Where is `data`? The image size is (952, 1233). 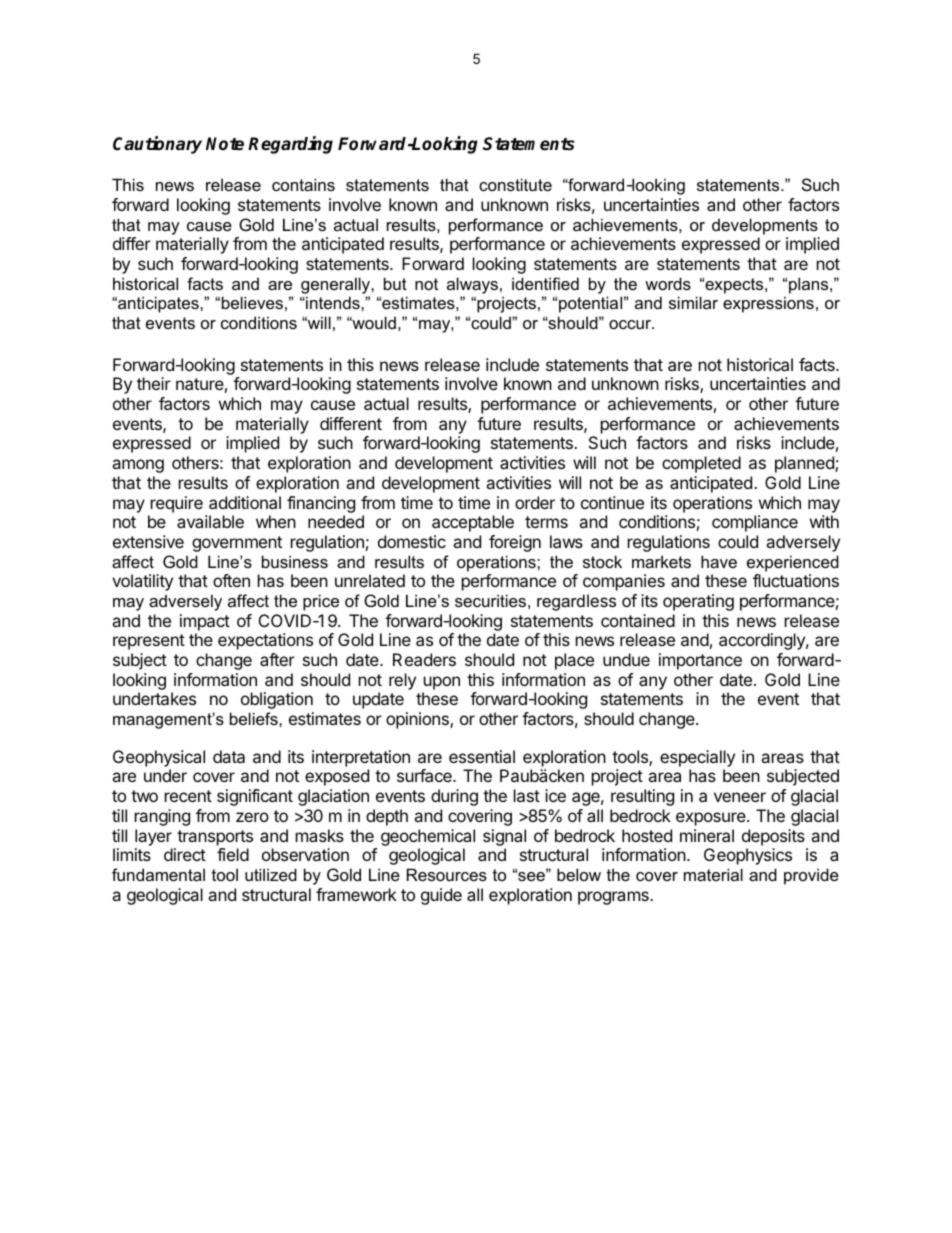
data is located at coordinates (229, 756).
